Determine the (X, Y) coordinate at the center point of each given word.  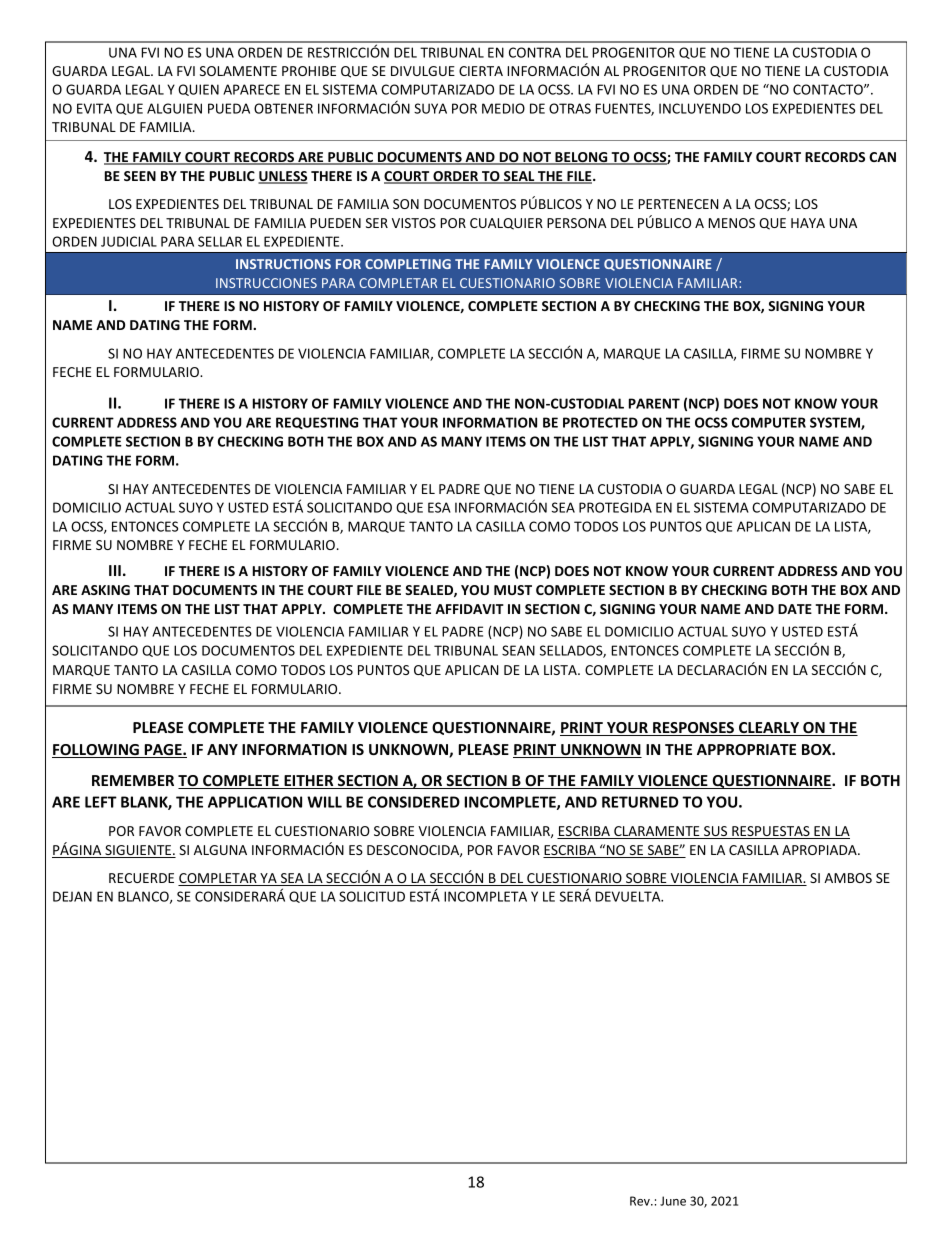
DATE (795, 609)
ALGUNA (220, 850)
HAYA (808, 223)
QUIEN (198, 90)
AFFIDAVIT (469, 609)
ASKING (105, 590)
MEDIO (503, 108)
